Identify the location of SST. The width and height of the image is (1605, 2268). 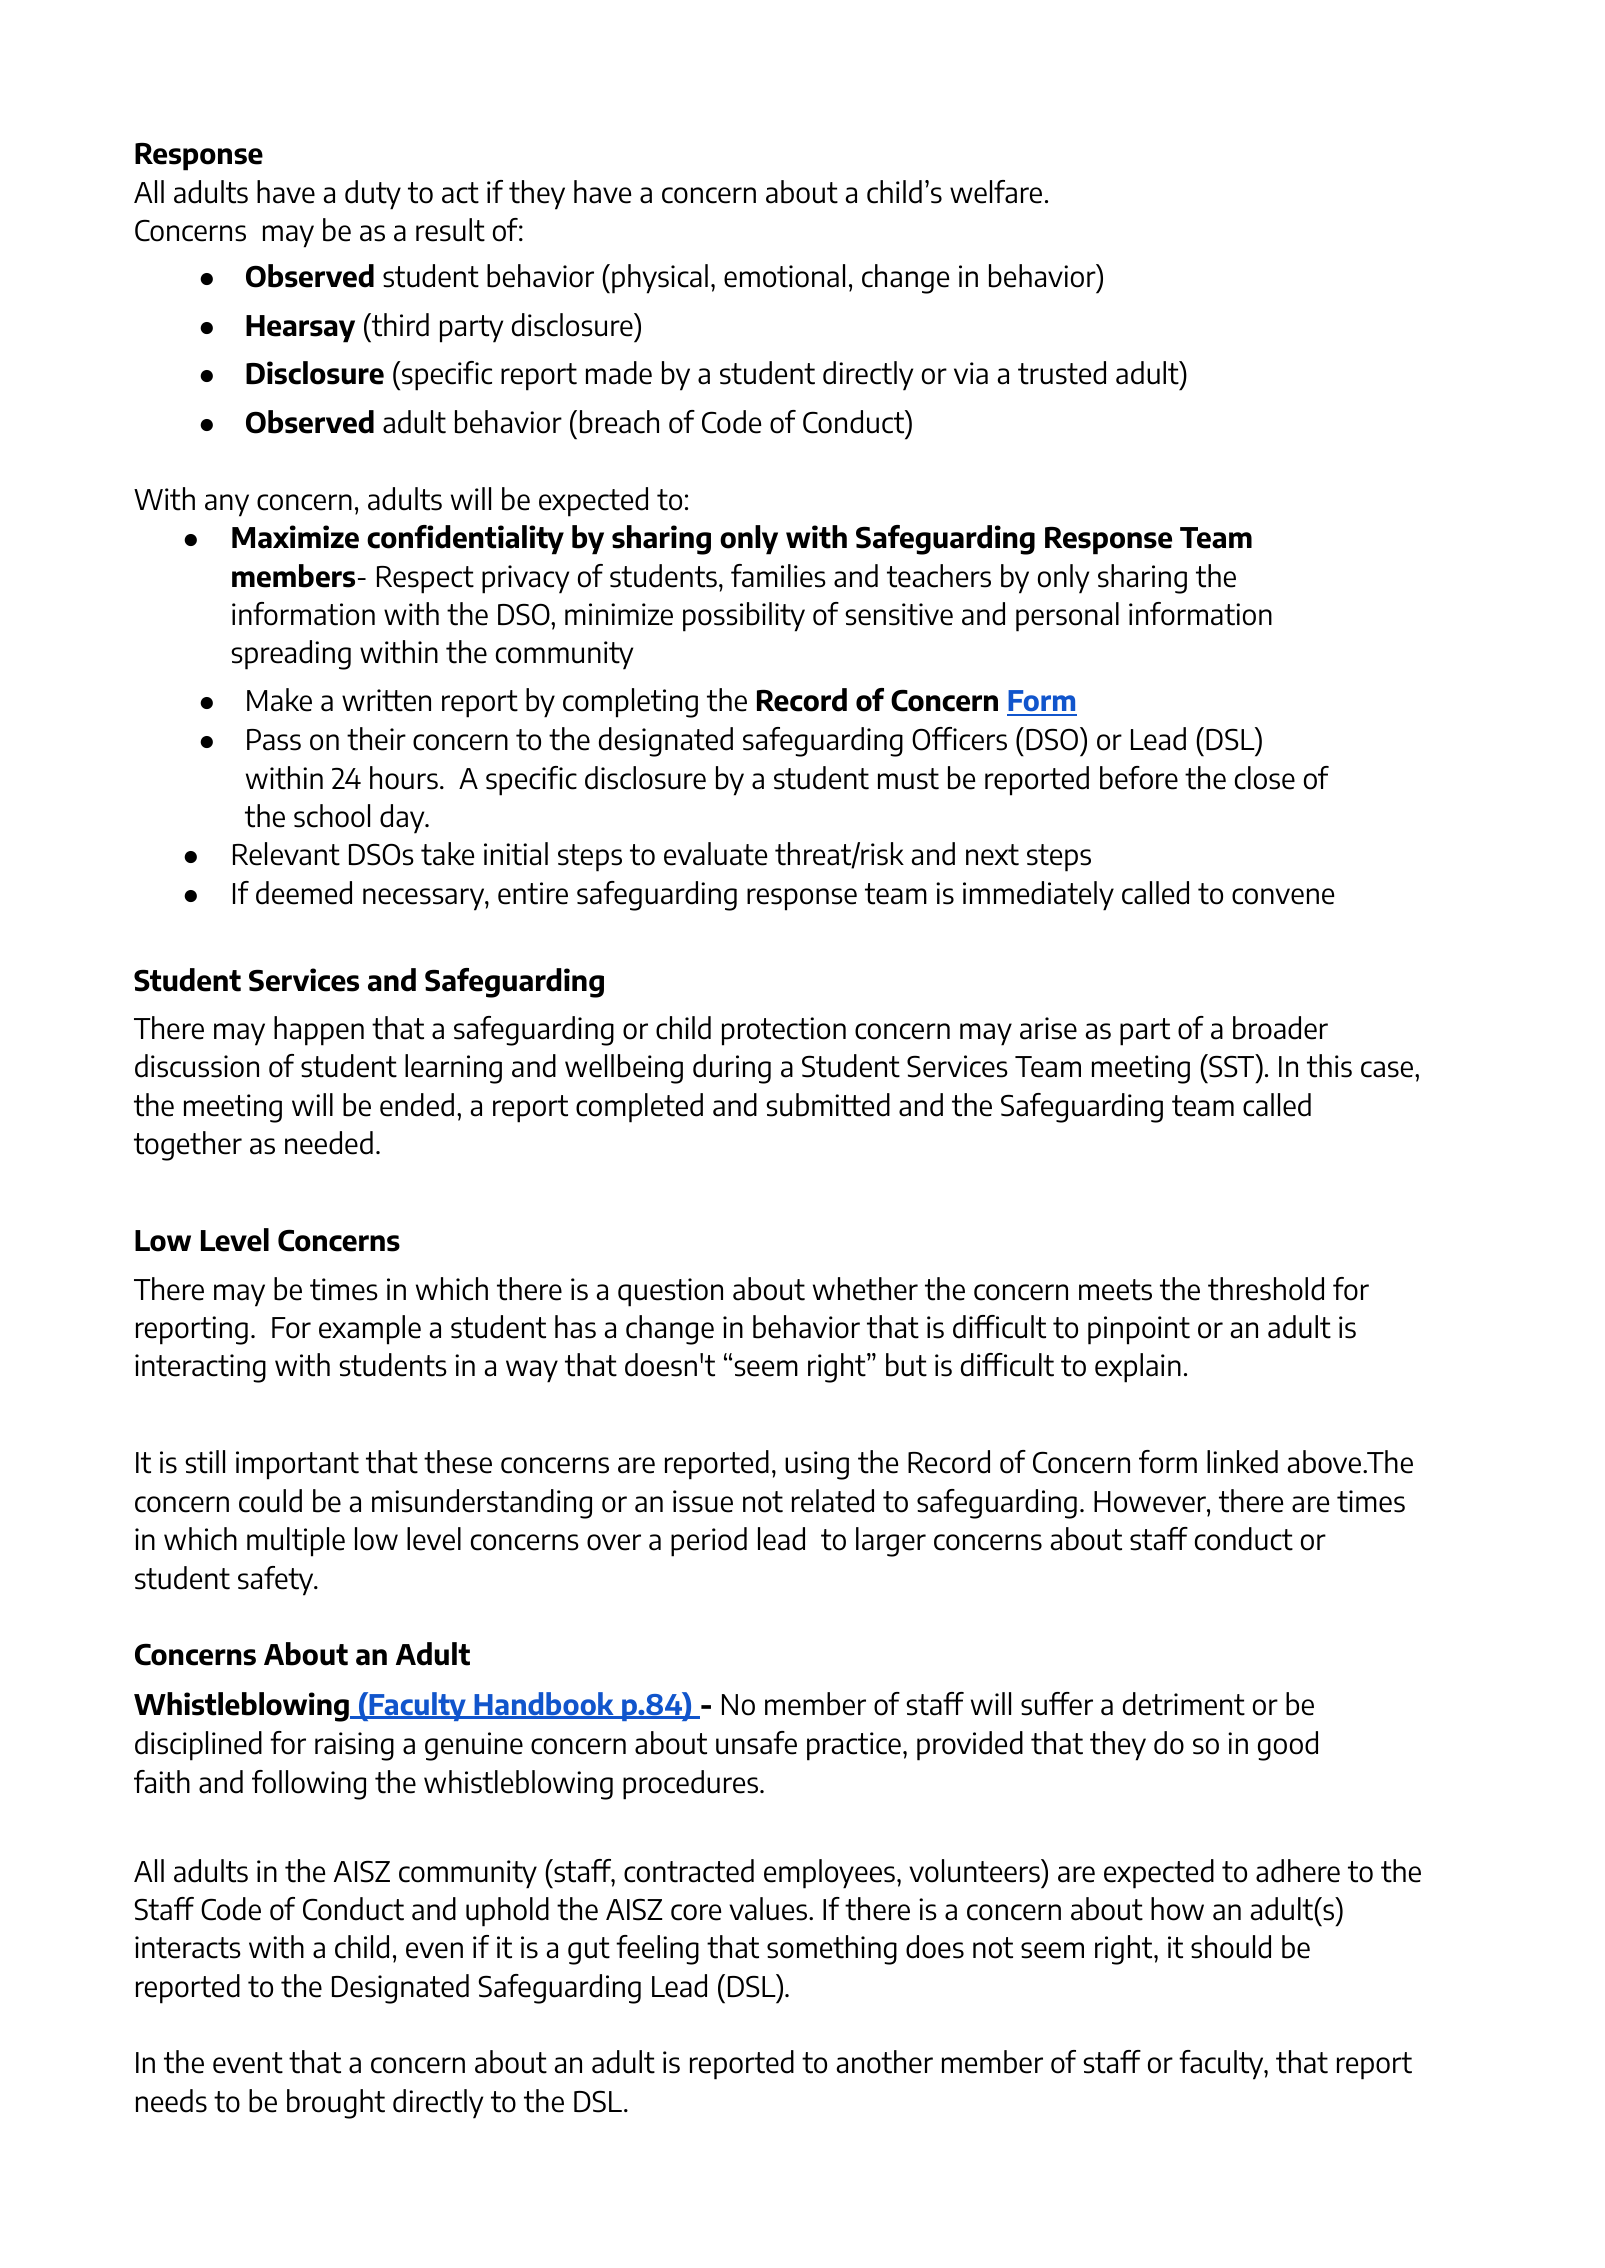
(1232, 1066).
